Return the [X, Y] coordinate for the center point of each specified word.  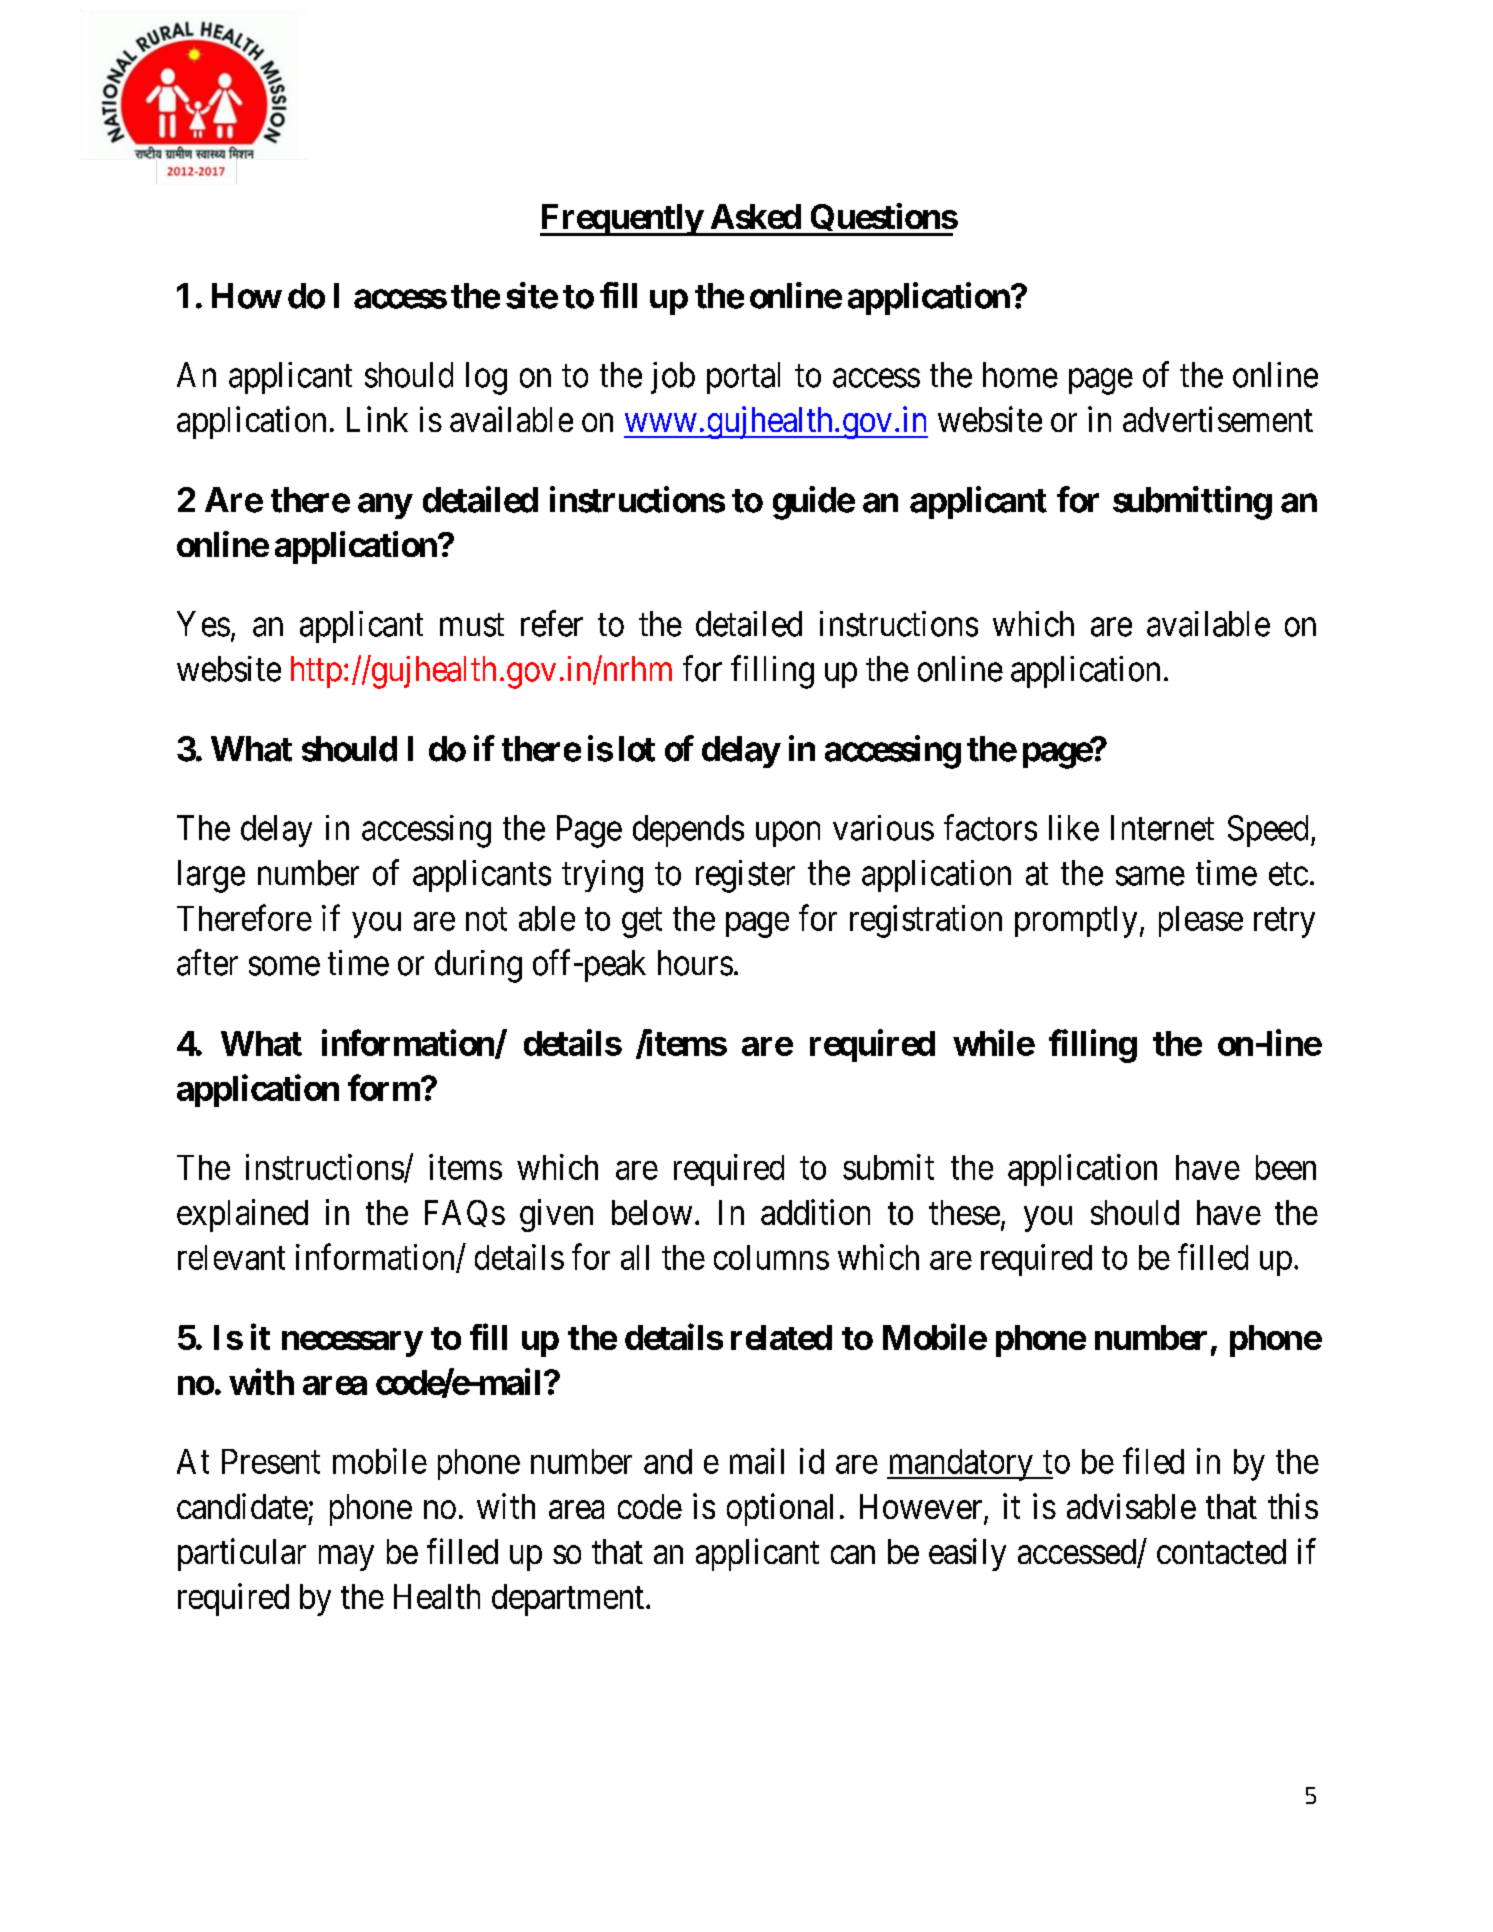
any [385, 506]
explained [242, 1215]
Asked [756, 216]
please [1201, 921]
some [284, 966]
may [346, 1558]
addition [815, 1212]
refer [552, 623]
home [1020, 375]
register [745, 876]
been [1286, 1167]
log [486, 378]
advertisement [1218, 419]
